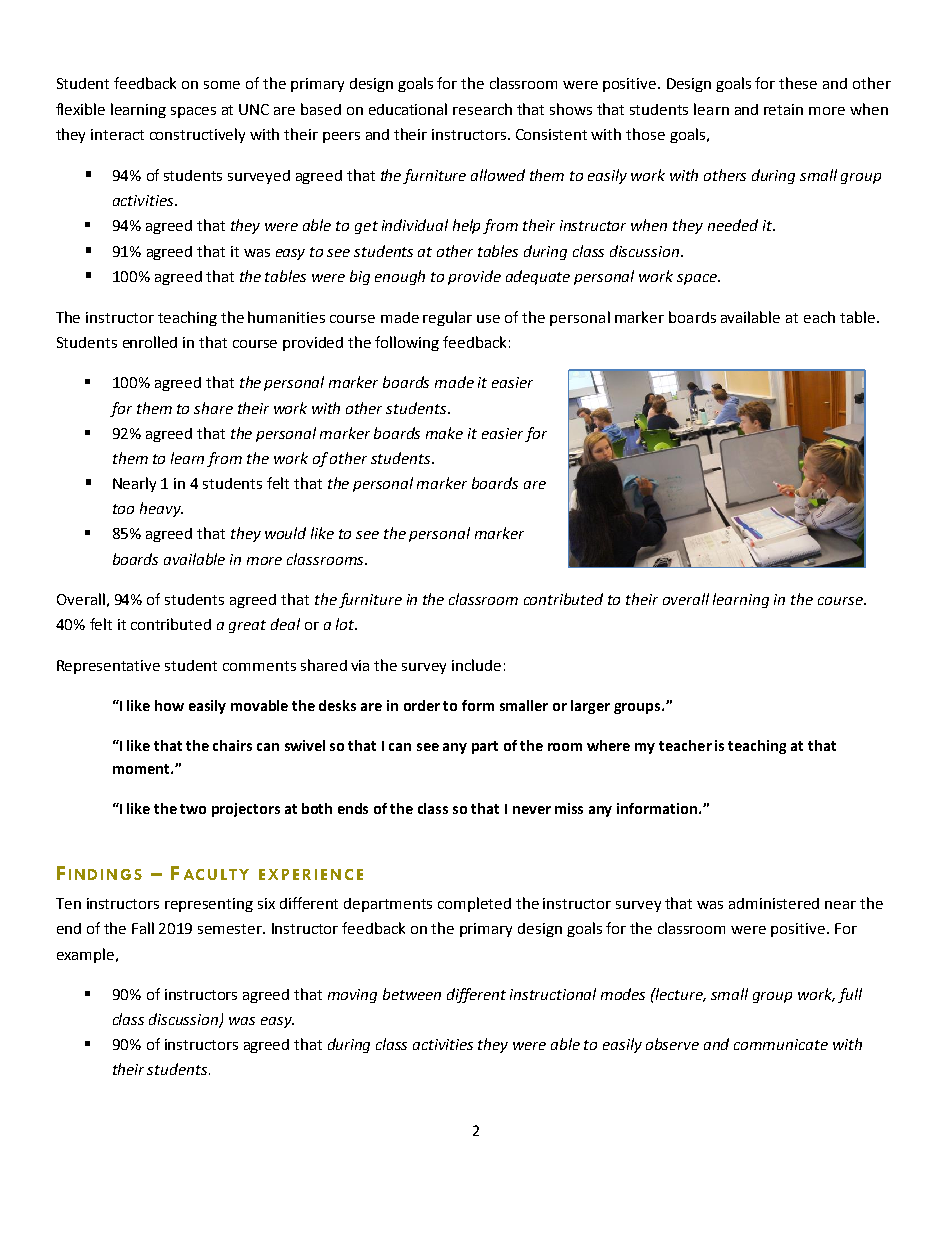  I want to click on research, so click(482, 109).
